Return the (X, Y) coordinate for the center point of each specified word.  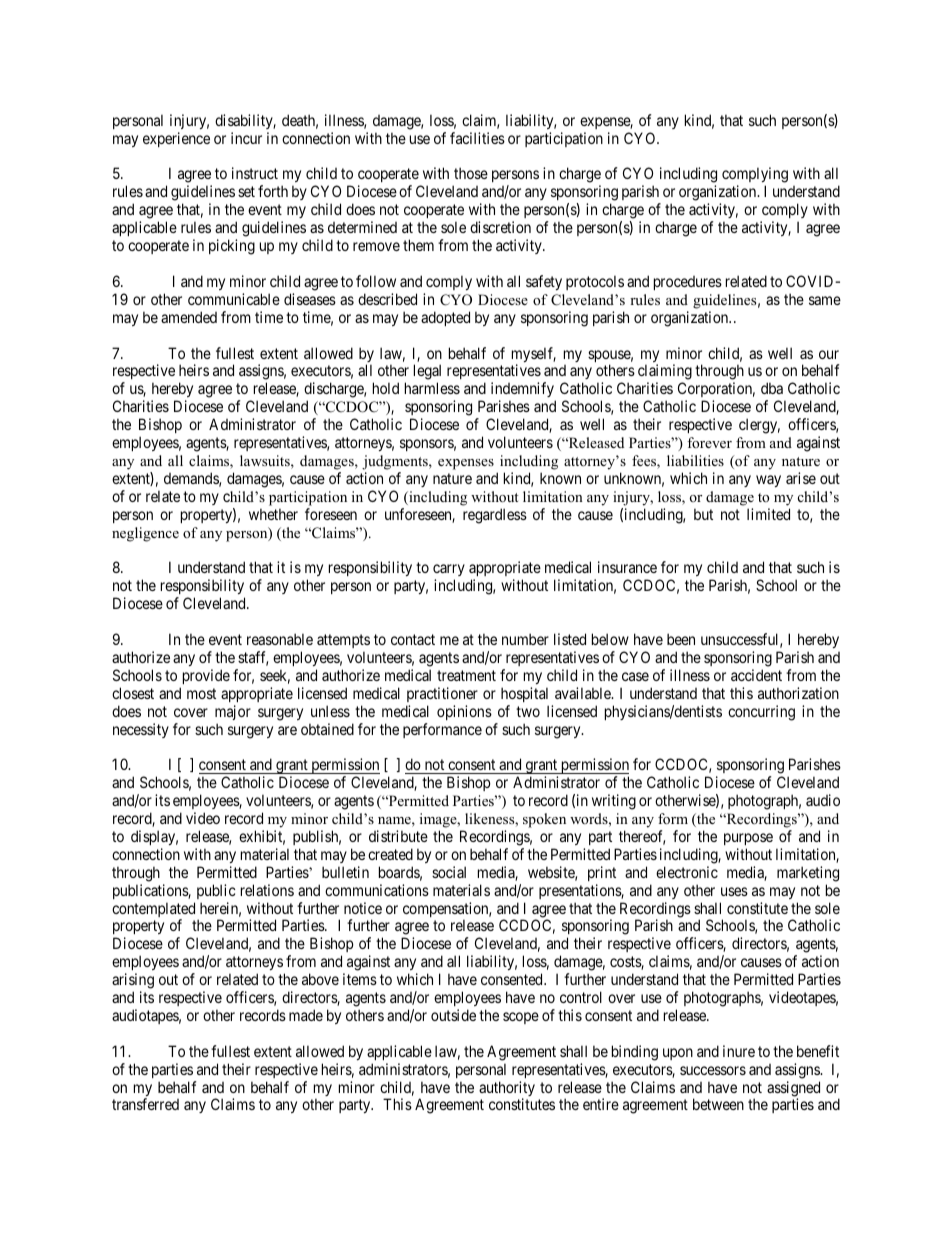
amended (189, 317)
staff (253, 658)
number (525, 639)
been (681, 639)
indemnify (523, 391)
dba (772, 388)
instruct (255, 173)
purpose (748, 839)
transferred (145, 1104)
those (471, 173)
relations (267, 890)
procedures (688, 283)
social (449, 872)
